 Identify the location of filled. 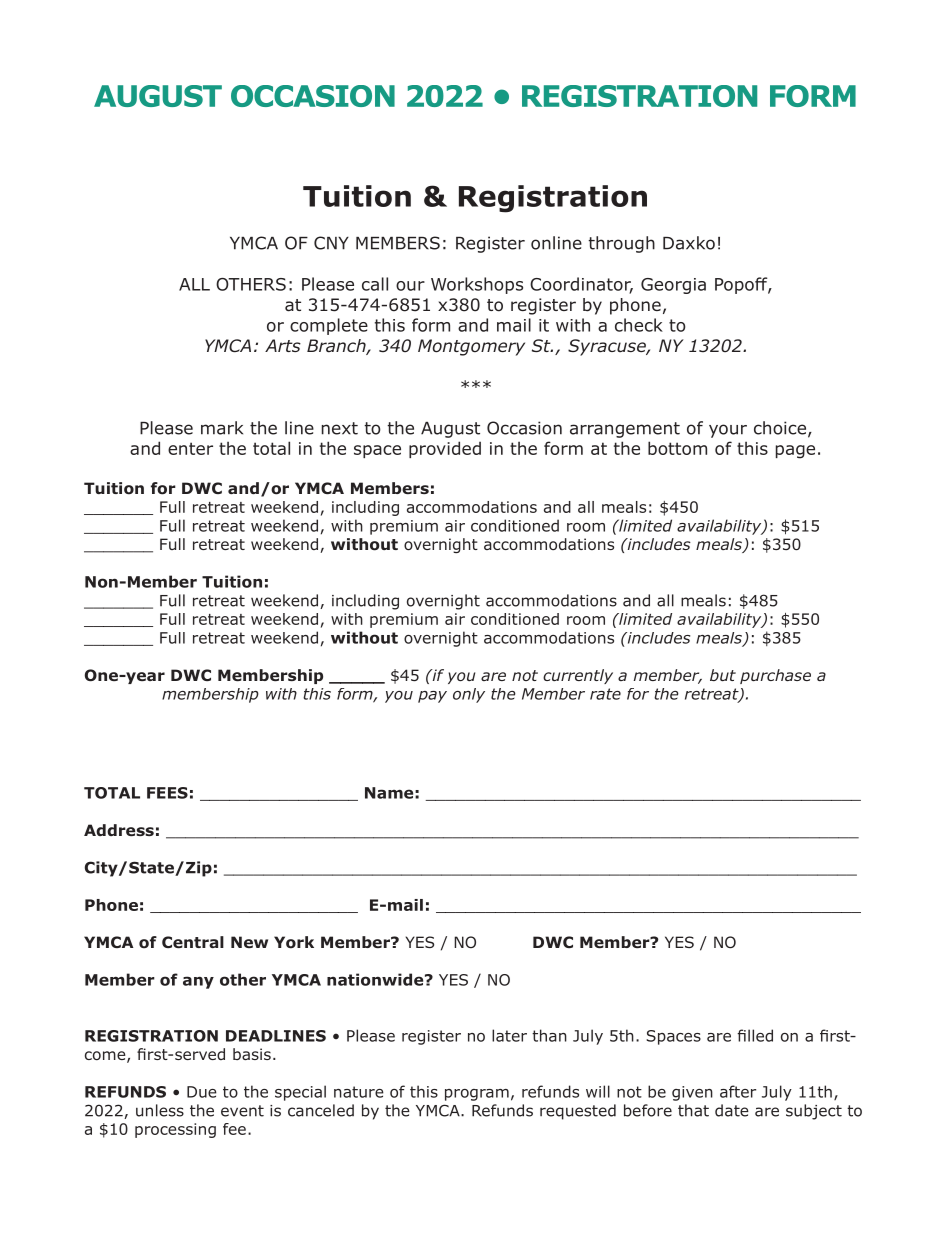
(755, 1035).
